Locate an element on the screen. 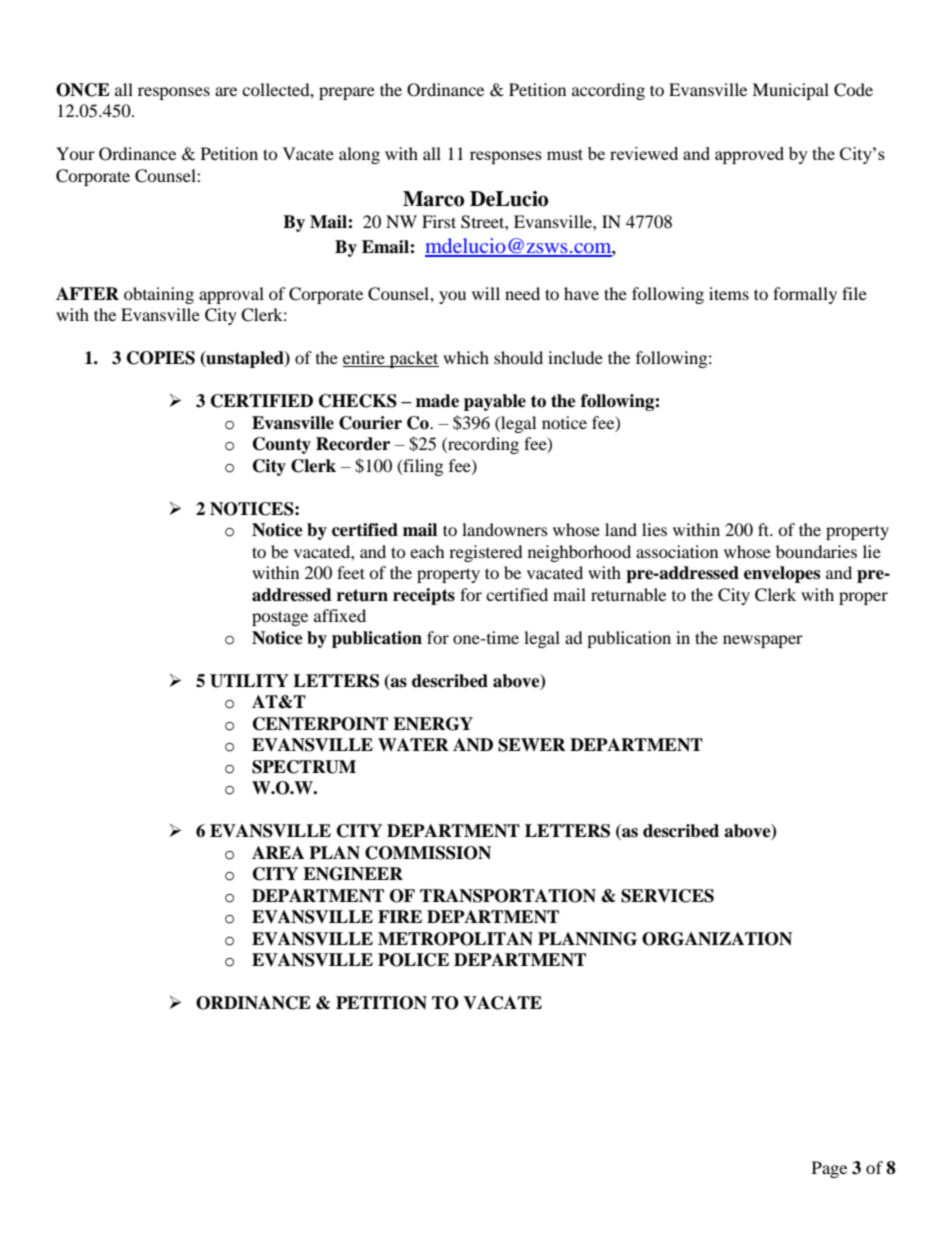 This screenshot has width=952, height=1233. receipts is located at coordinates (424, 596).
